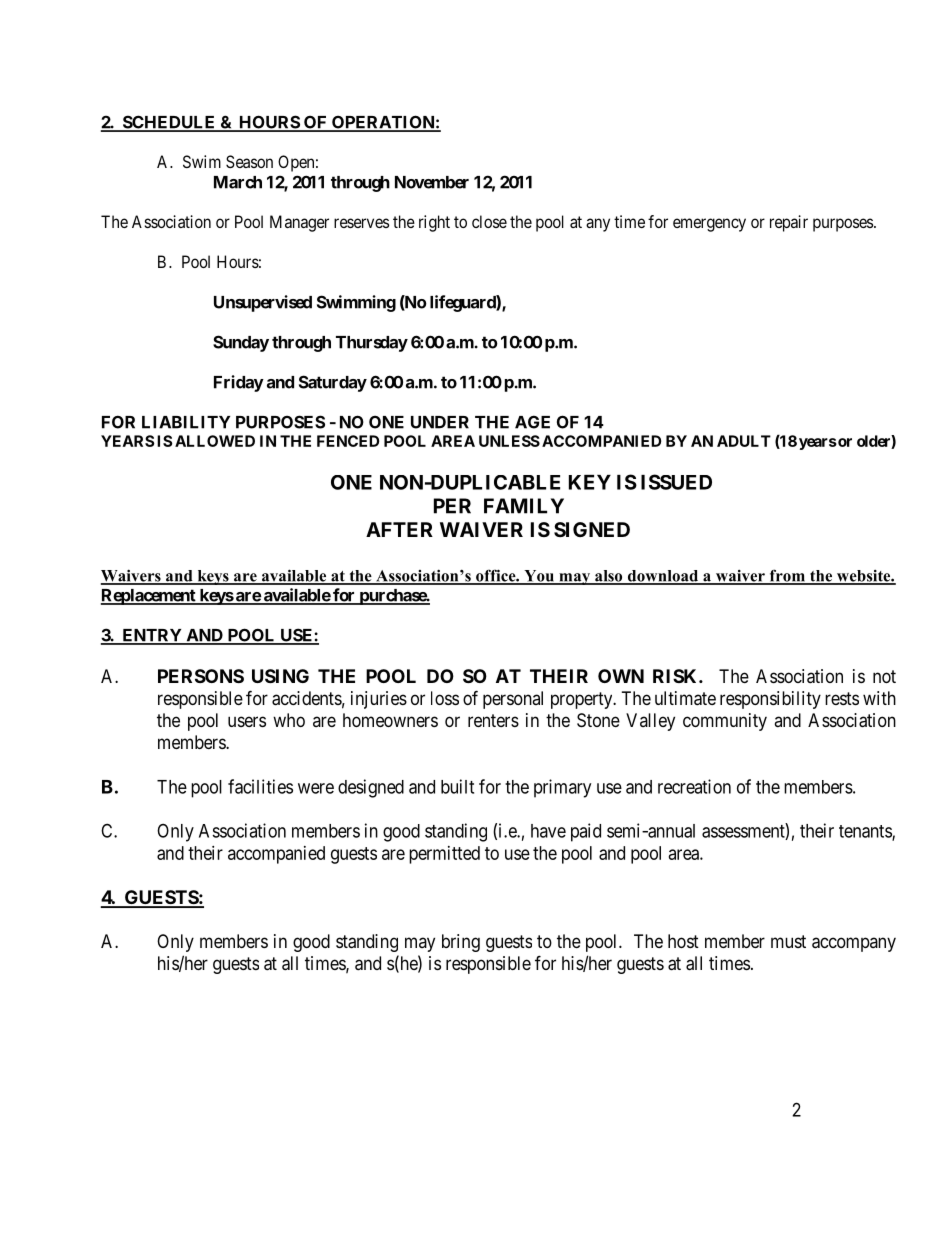  What do you see at coordinates (444, 855) in the page?
I see `permitted` at bounding box center [444, 855].
